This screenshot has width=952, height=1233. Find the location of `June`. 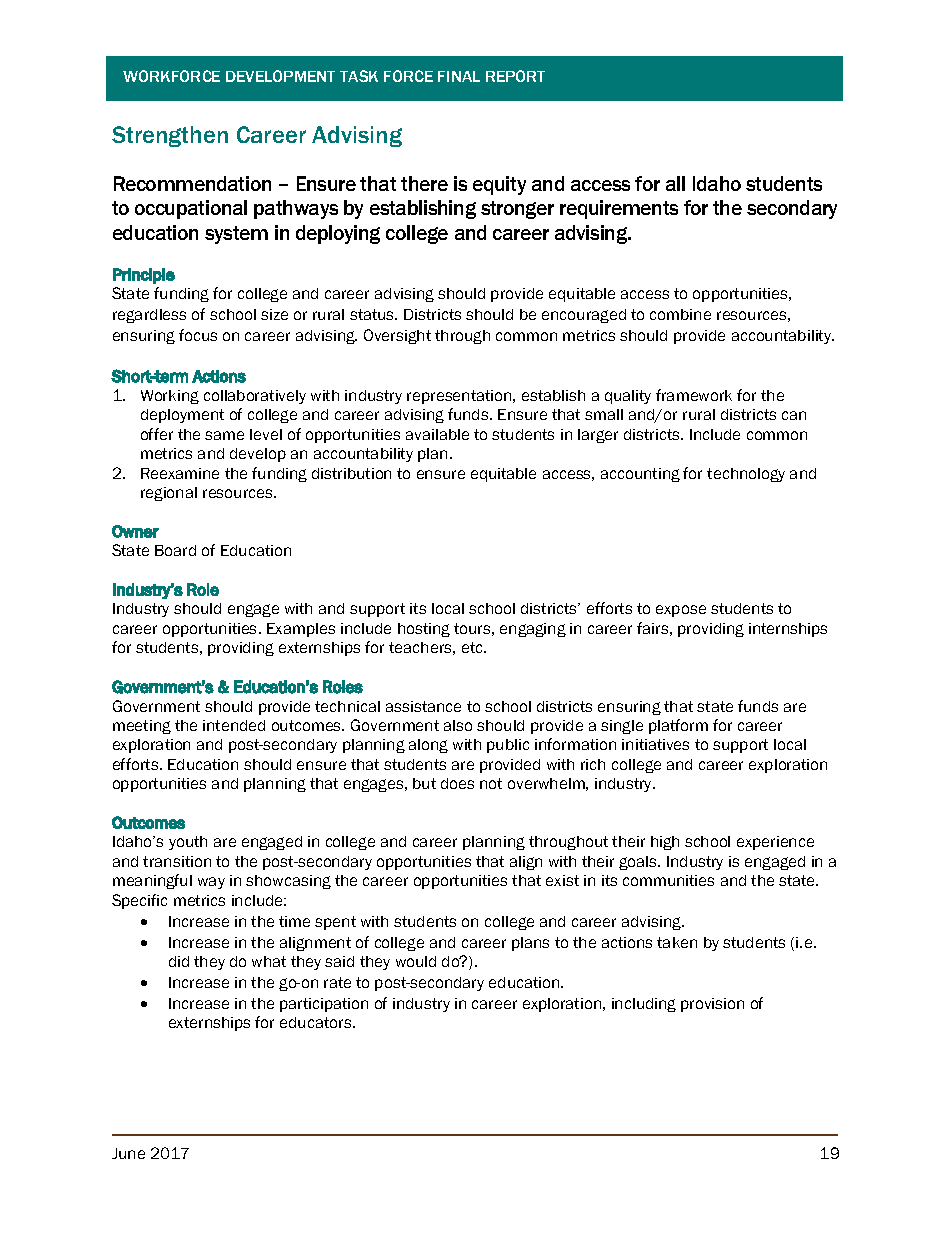

June is located at coordinates (128, 1153).
